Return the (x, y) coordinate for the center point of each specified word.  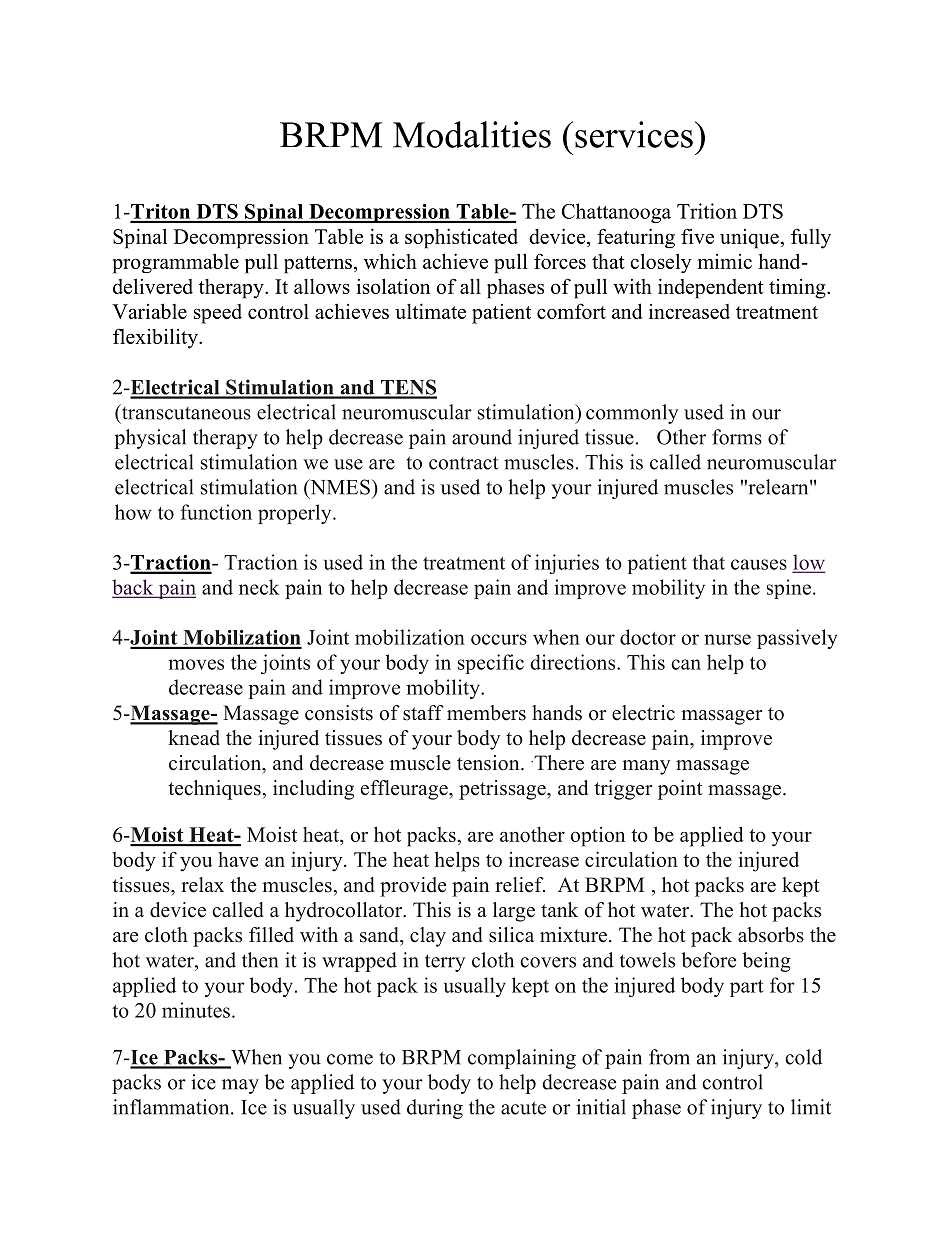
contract (464, 463)
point (680, 790)
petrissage (503, 790)
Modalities (472, 134)
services (634, 134)
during (435, 1109)
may (240, 1086)
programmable (175, 263)
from (669, 1057)
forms (737, 437)
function (216, 512)
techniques (215, 790)
